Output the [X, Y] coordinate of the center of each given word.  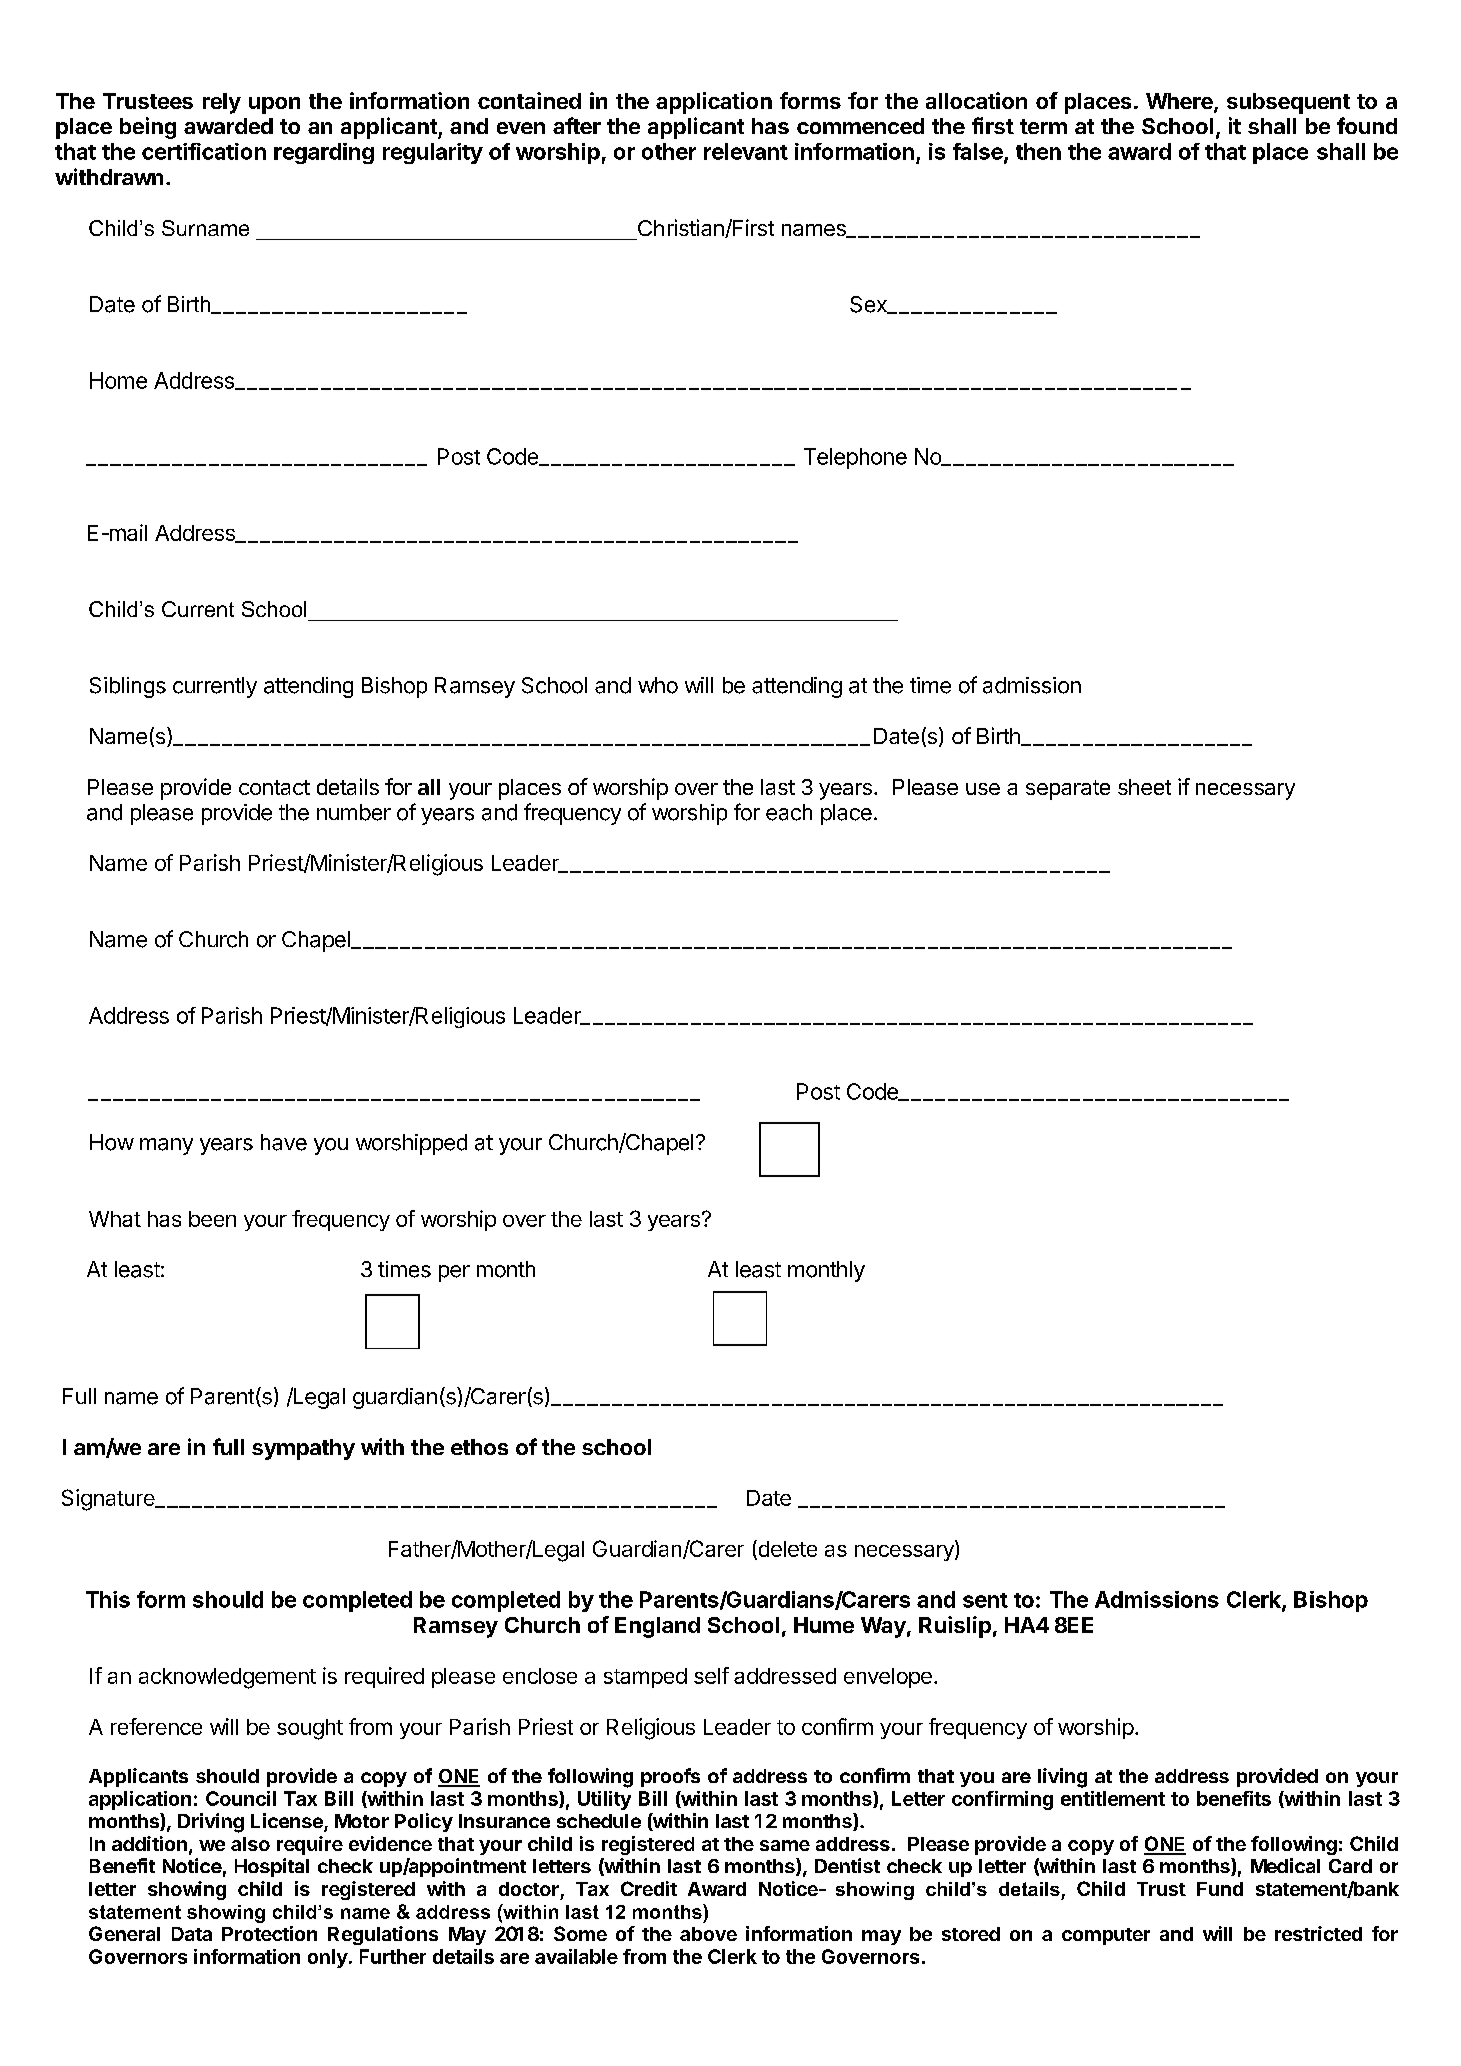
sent [985, 1600]
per [454, 1273]
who [658, 685]
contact [274, 787]
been [212, 1219]
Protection [269, 1933]
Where [1180, 102]
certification [204, 151]
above [708, 1934]
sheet [1144, 787]
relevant [746, 151]
